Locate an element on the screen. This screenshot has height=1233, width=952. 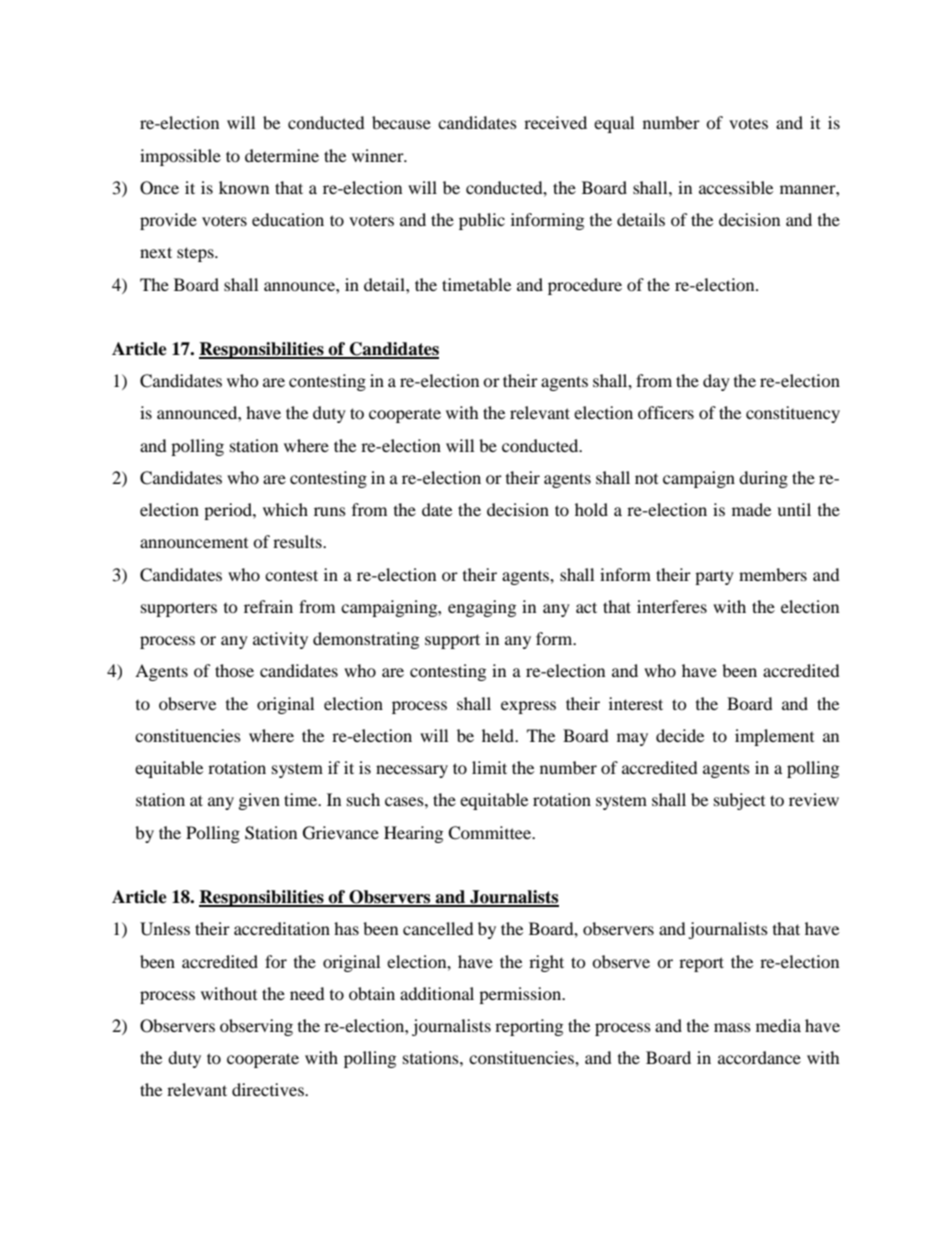
votes is located at coordinates (748, 123).
